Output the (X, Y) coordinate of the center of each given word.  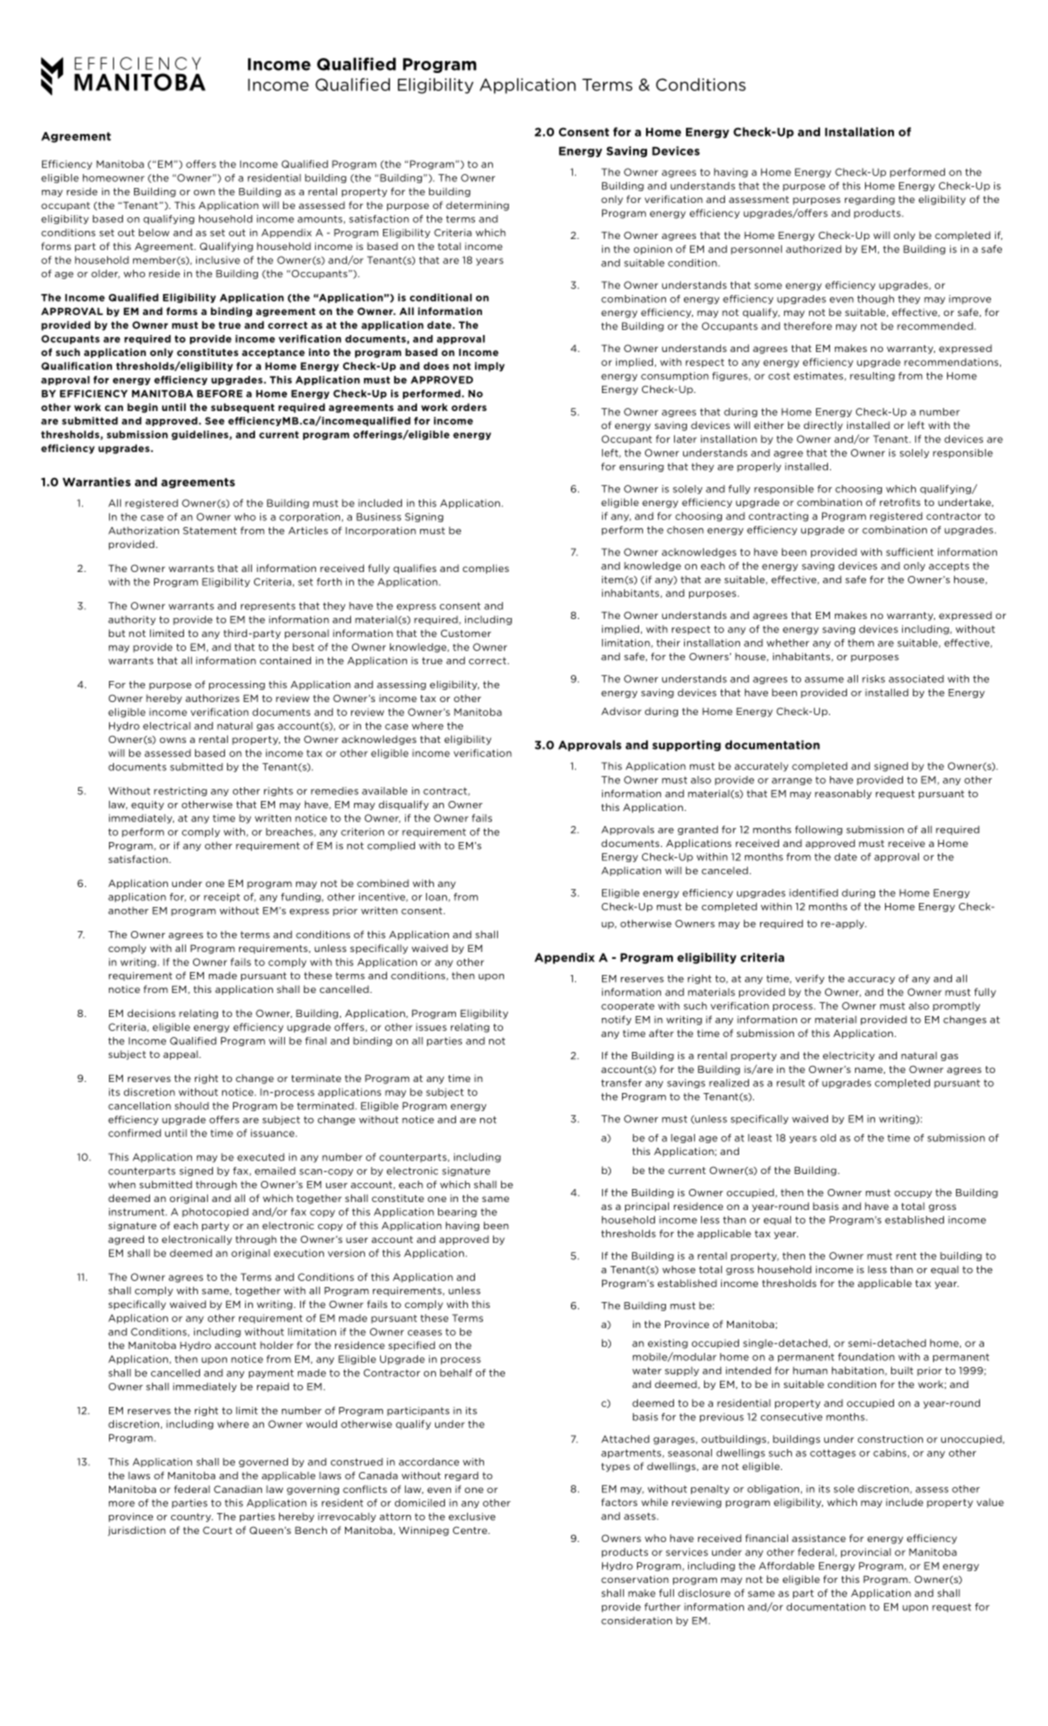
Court (217, 1530)
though (875, 299)
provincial (866, 1553)
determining (477, 206)
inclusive (218, 260)
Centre (471, 1530)
